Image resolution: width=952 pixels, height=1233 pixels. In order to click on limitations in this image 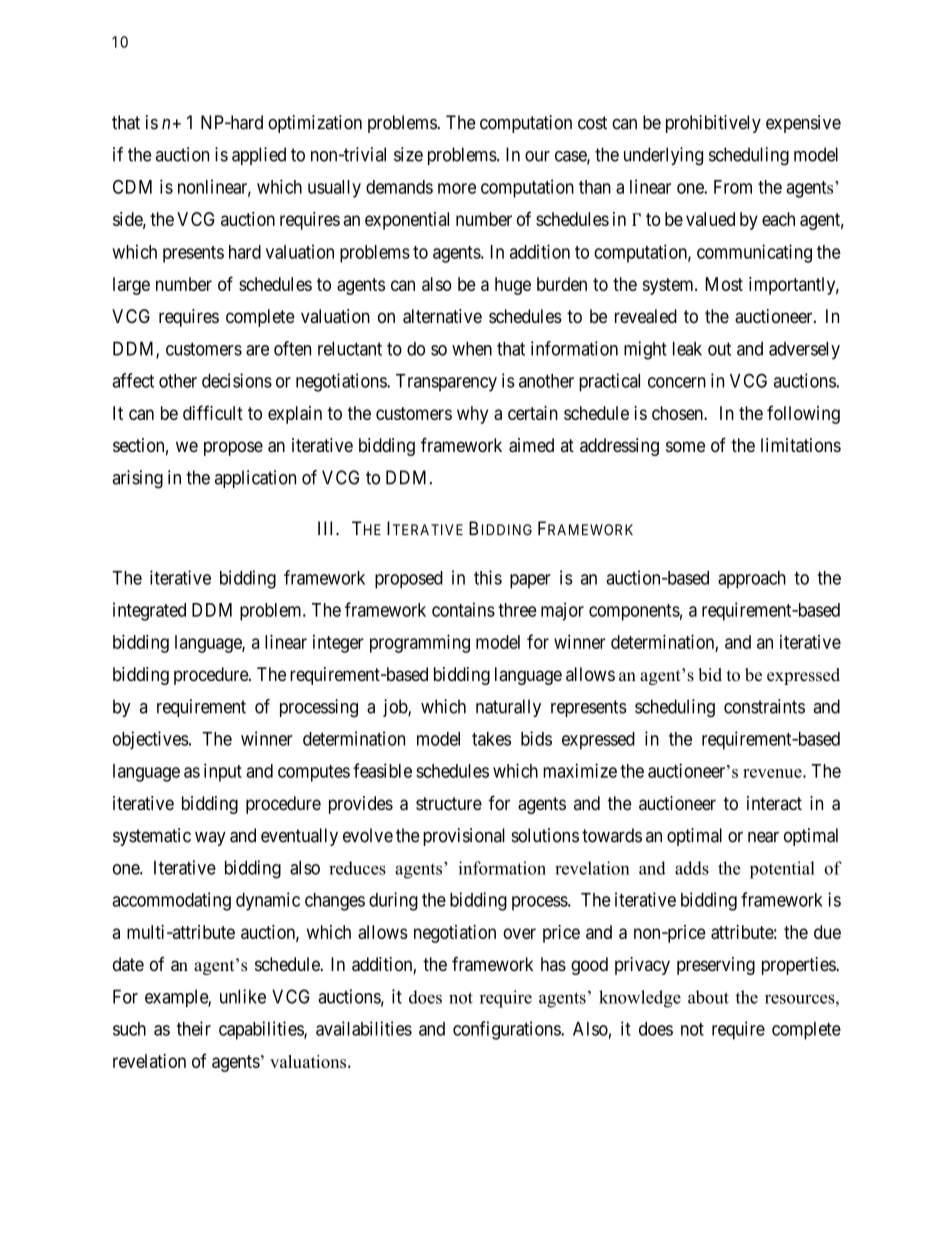, I will do `click(801, 445)`.
